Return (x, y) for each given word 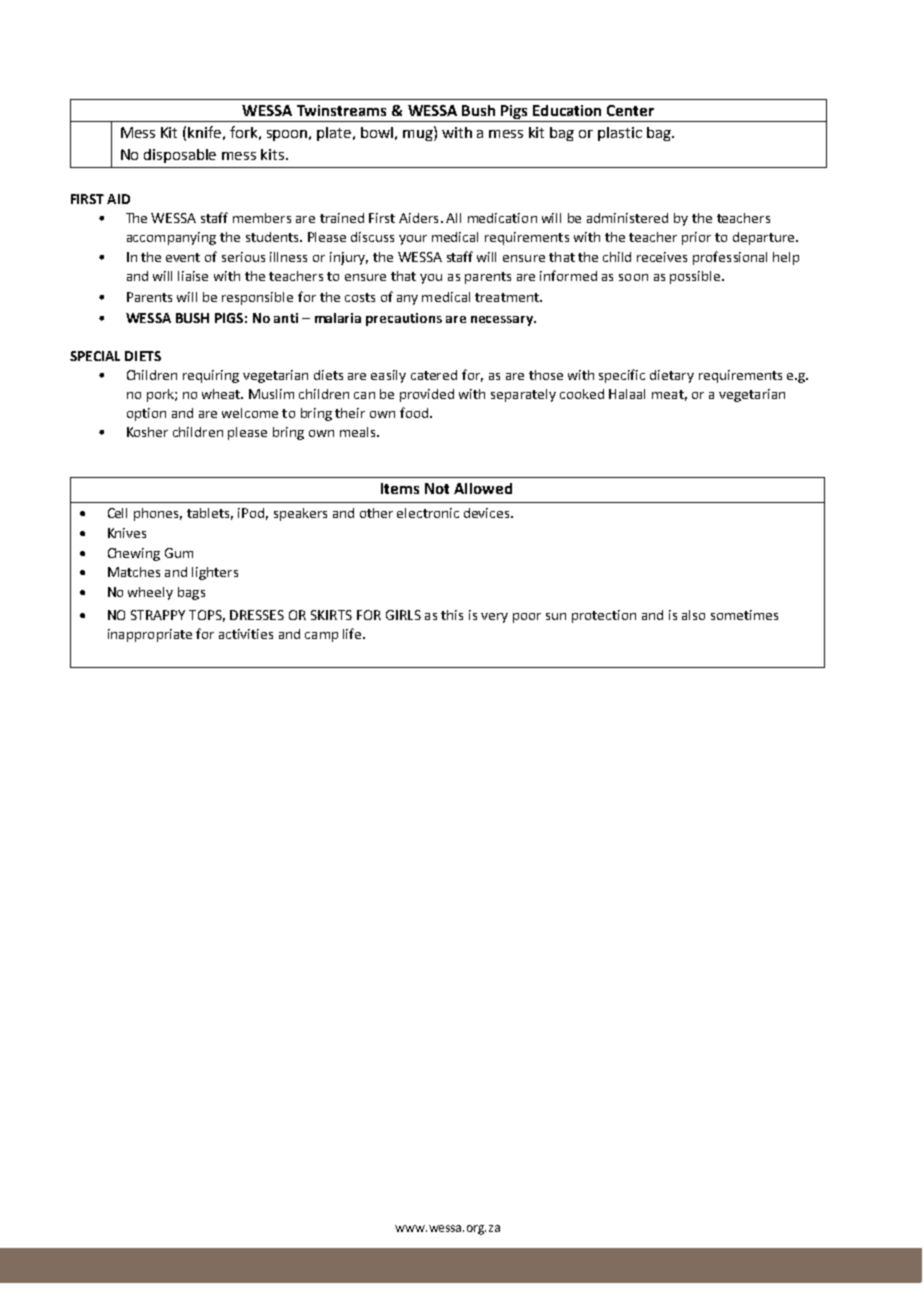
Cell (117, 513)
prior (696, 238)
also (693, 615)
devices (488, 513)
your (413, 240)
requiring (211, 376)
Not (437, 488)
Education (567, 110)
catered (434, 375)
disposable (180, 156)
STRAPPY (158, 615)
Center (630, 110)
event (183, 257)
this (452, 615)
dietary (672, 376)
